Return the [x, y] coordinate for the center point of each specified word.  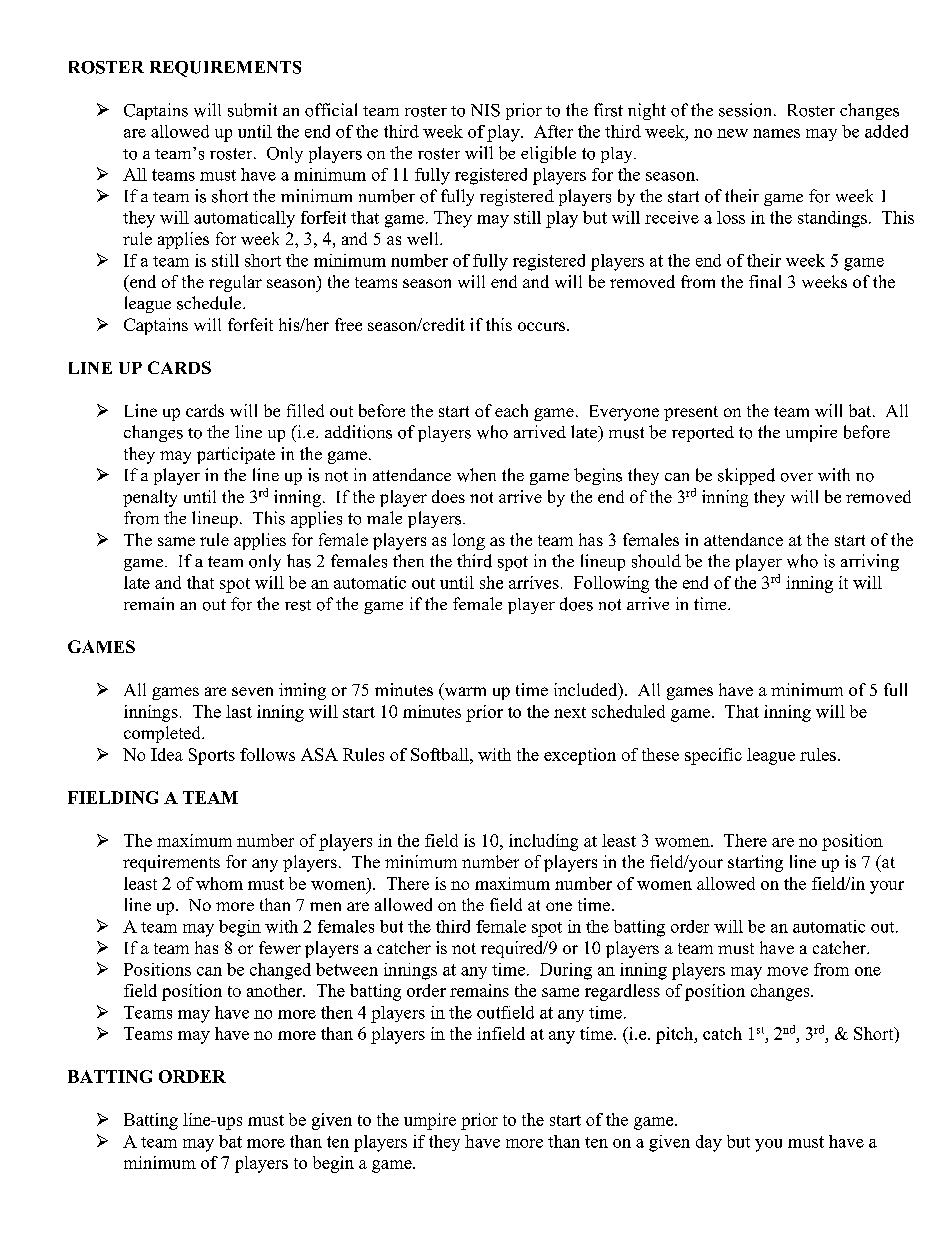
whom [219, 883]
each [511, 410]
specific [713, 756]
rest [298, 605]
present [691, 413]
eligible [548, 154]
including [543, 842]
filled [305, 410]
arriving [870, 562]
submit [252, 110]
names [776, 133]
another [276, 990]
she [491, 582]
